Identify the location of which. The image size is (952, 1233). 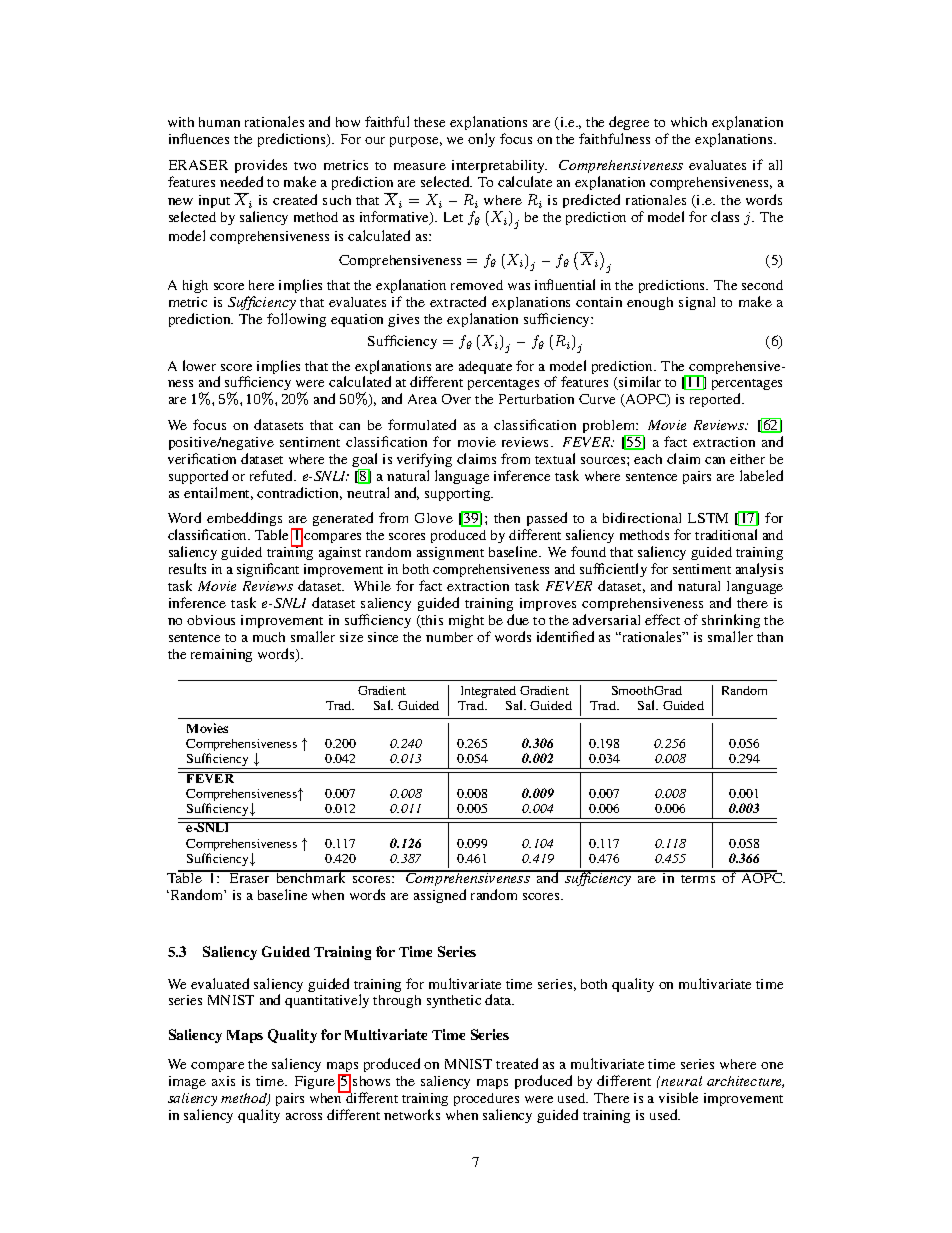
(689, 122).
